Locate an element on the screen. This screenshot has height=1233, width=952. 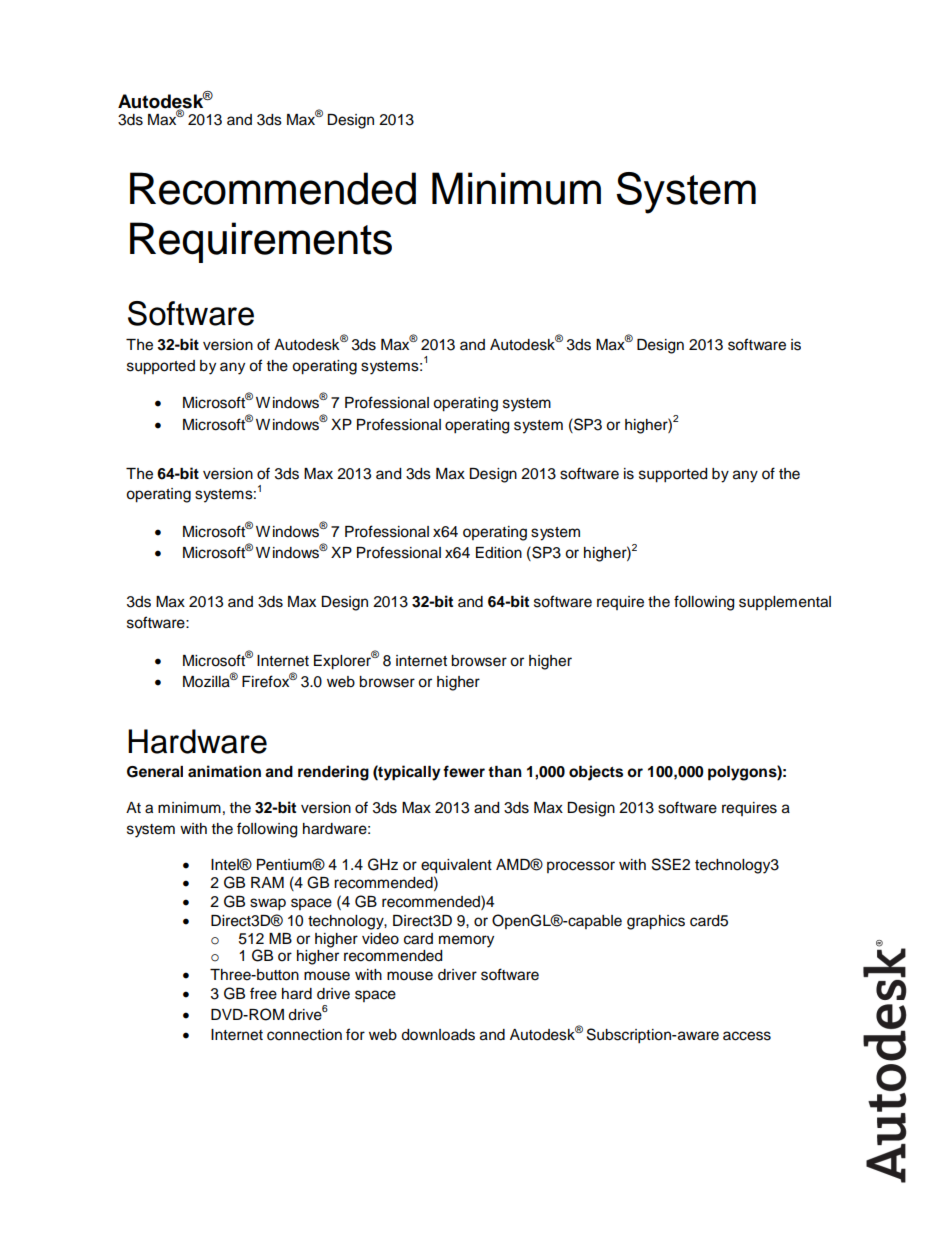
objects is located at coordinates (596, 773).
